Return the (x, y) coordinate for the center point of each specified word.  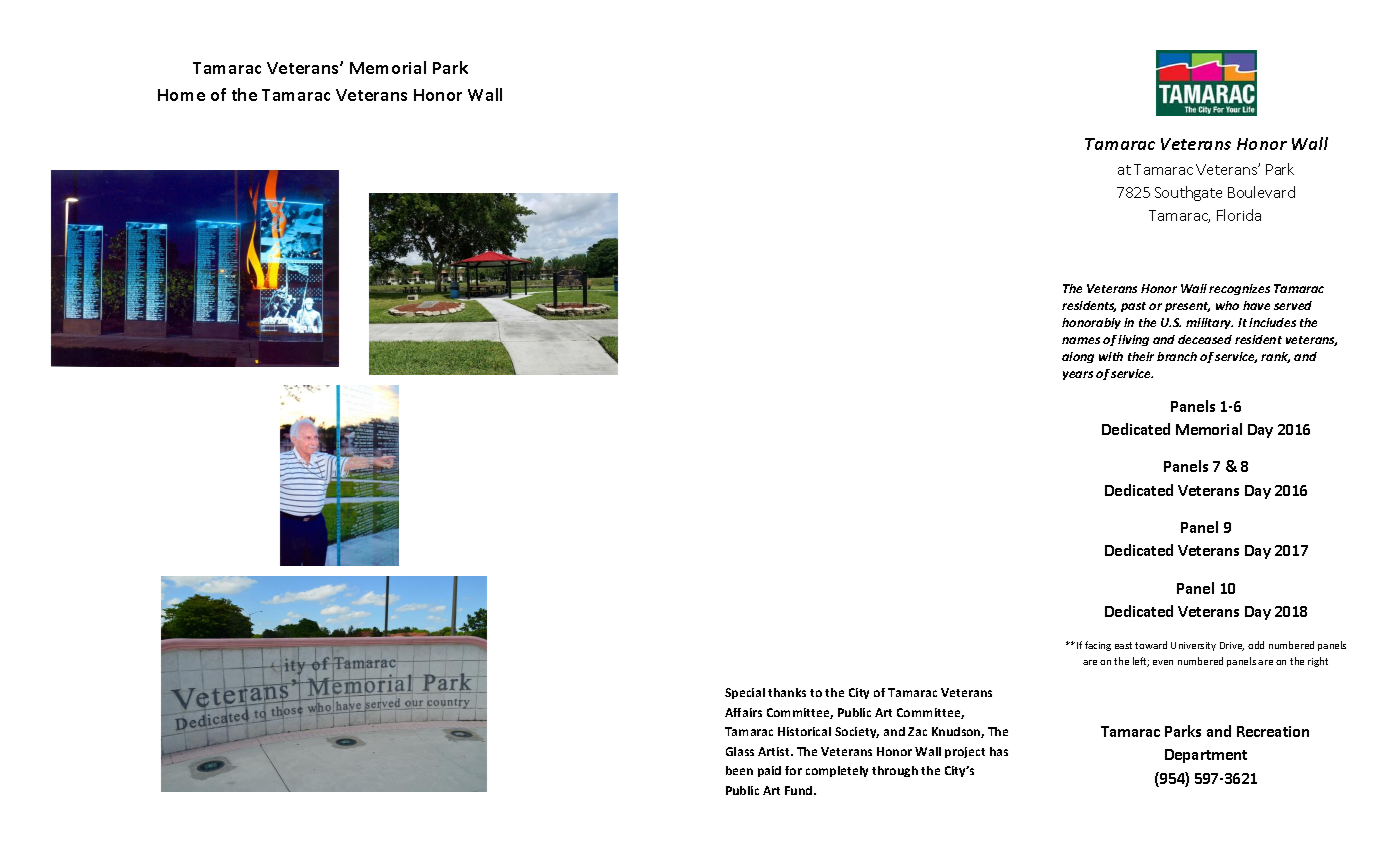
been (739, 770)
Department (1206, 756)
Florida (1239, 215)
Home (181, 95)
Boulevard (1261, 192)
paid (769, 771)
